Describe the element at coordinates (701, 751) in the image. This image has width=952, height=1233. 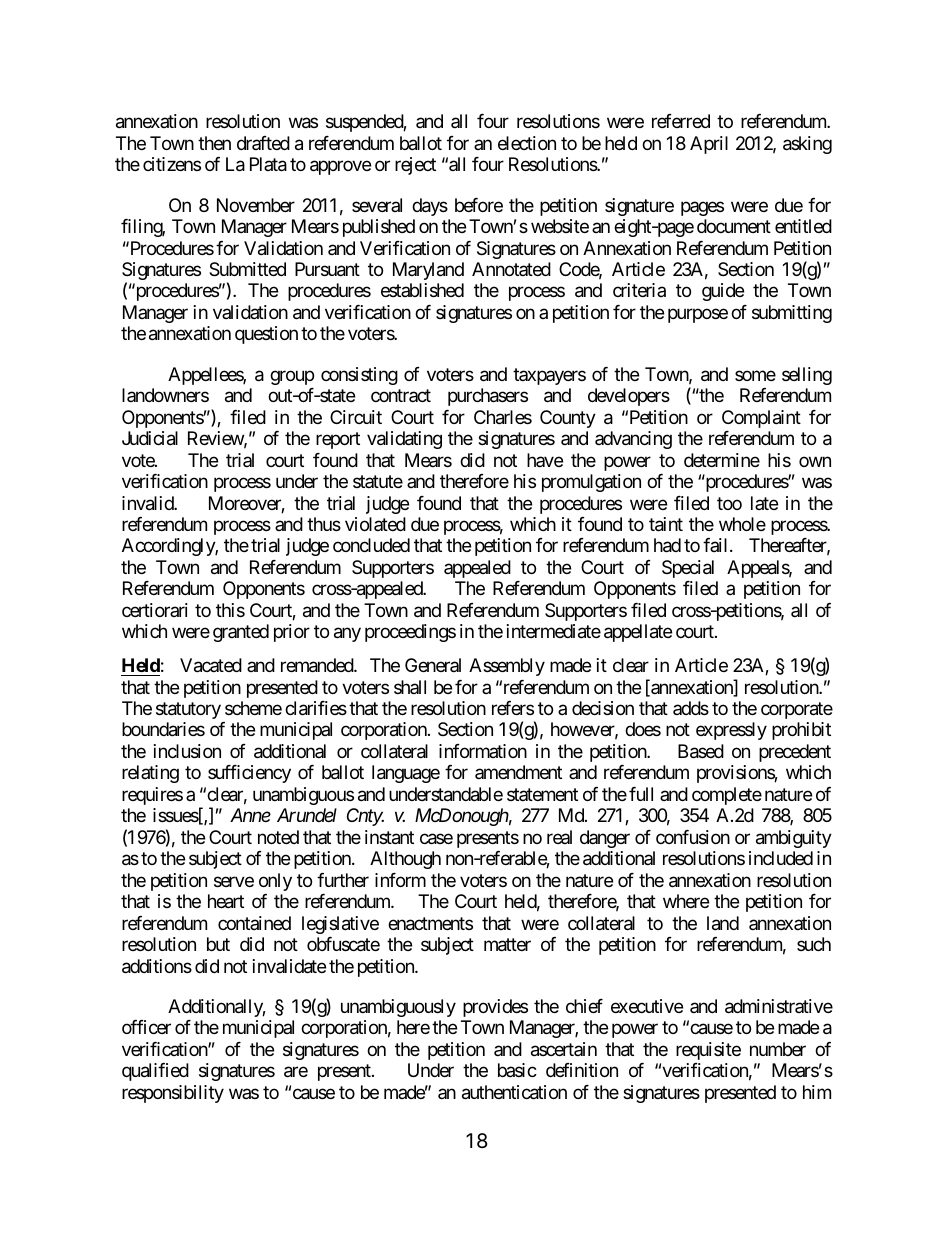
I see `Based` at that location.
